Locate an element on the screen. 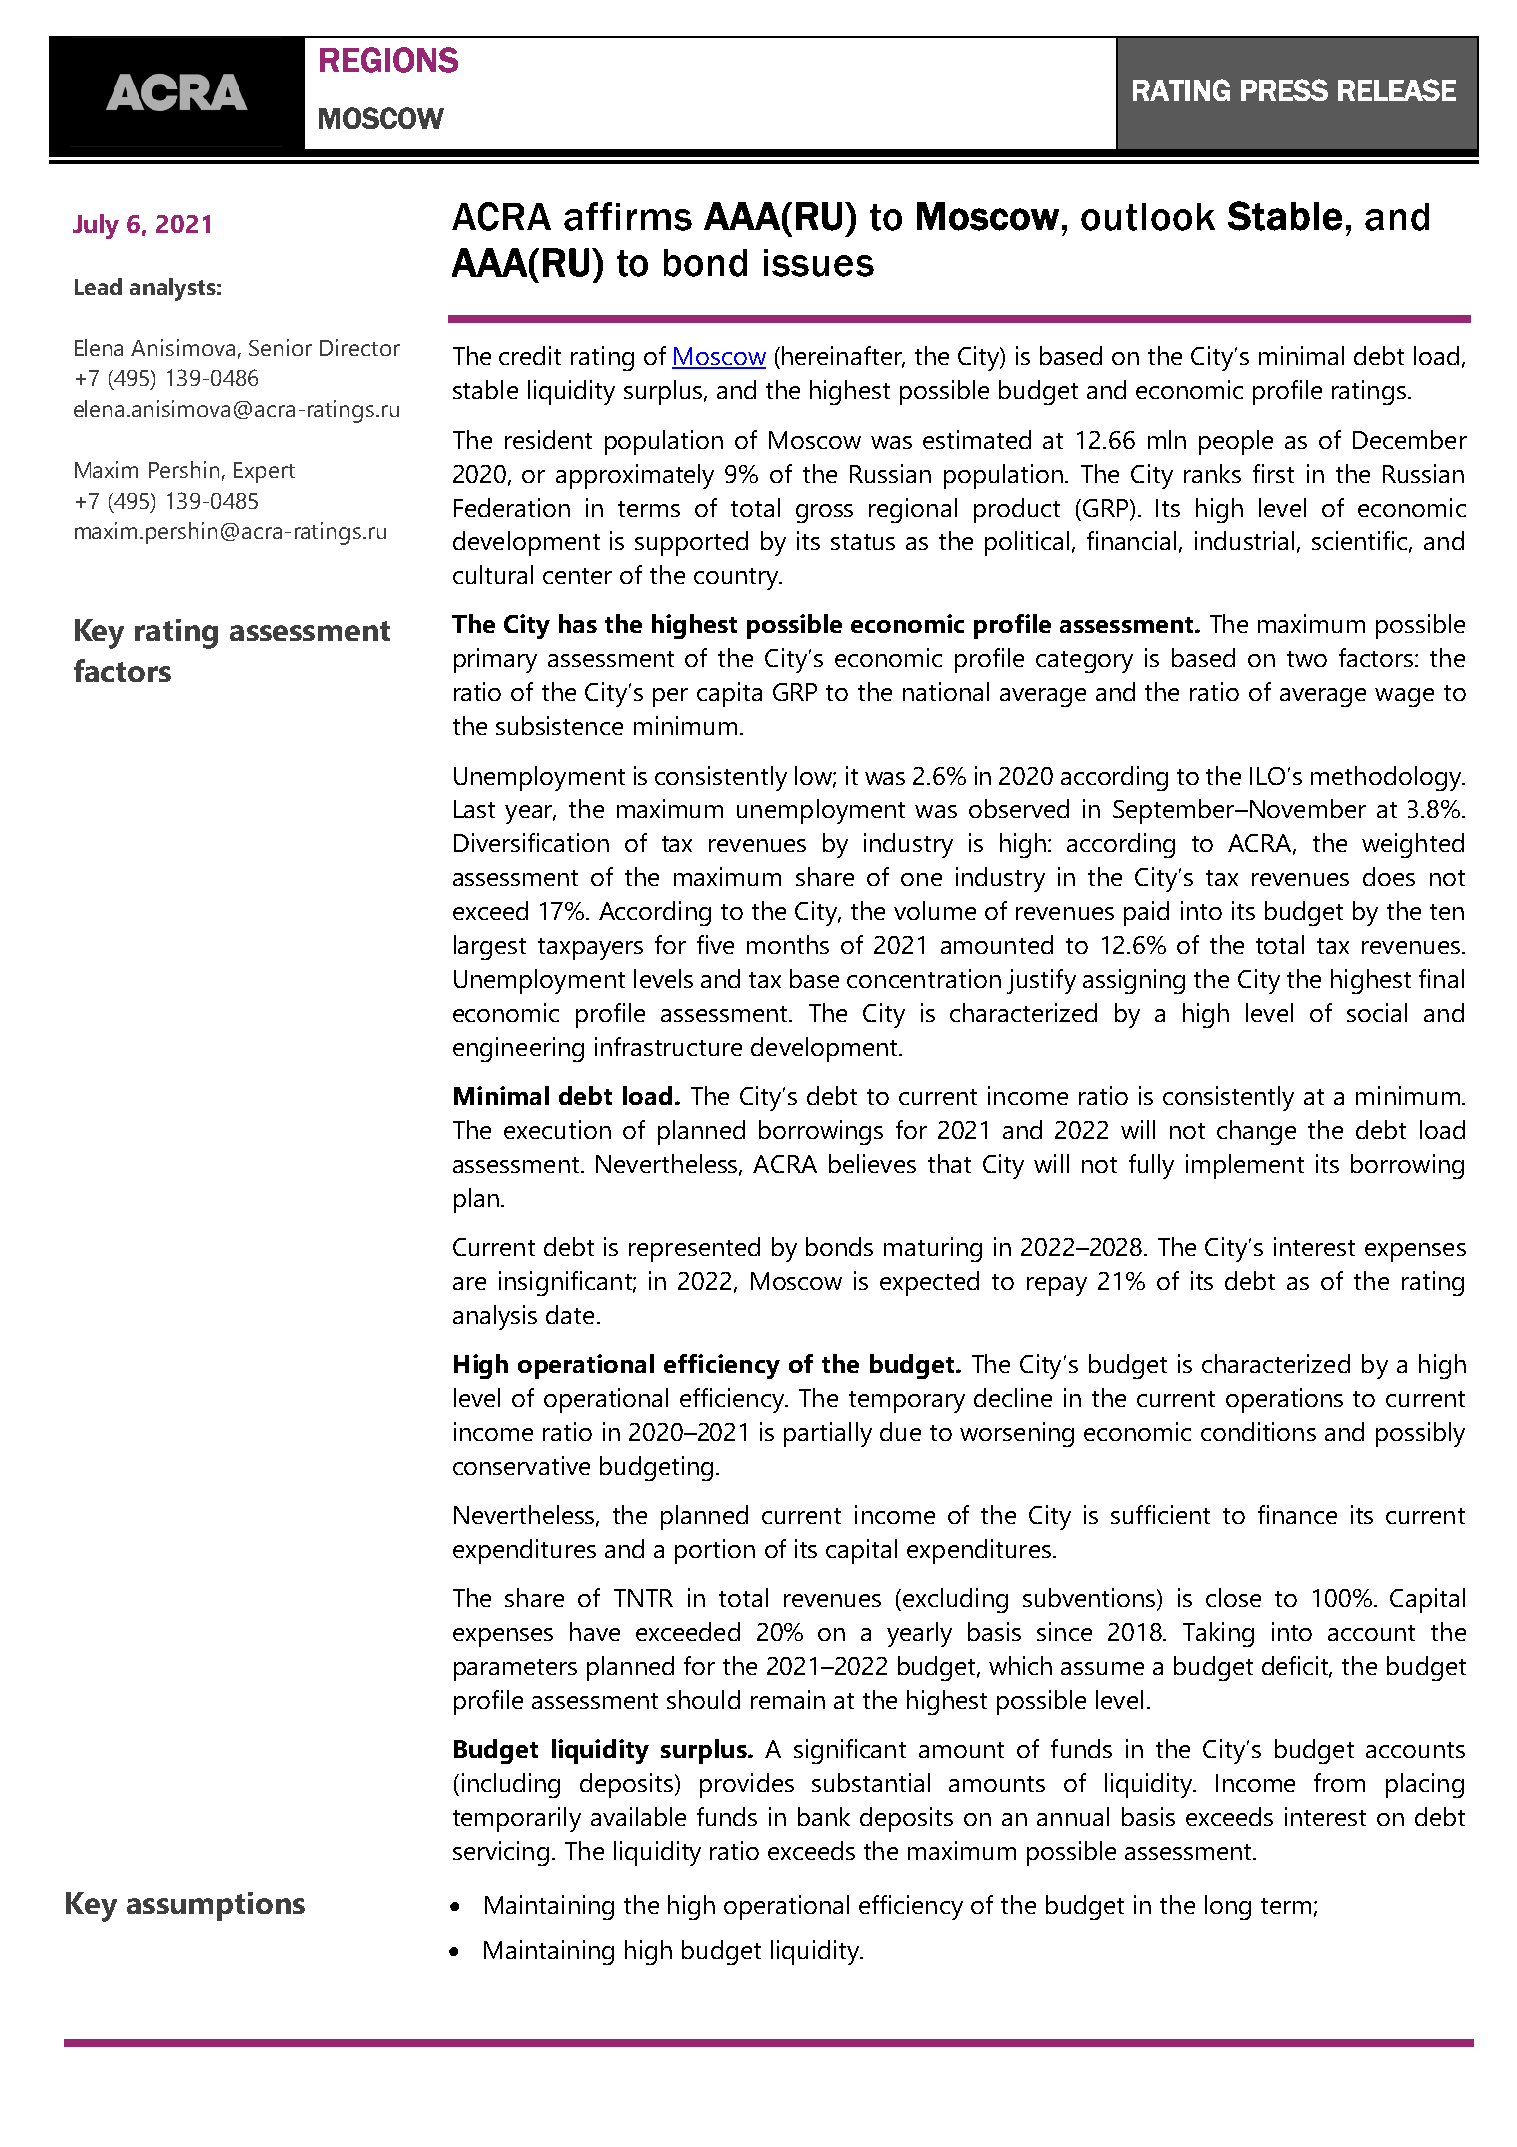 Image resolution: width=1517 pixels, height=2147 pixels. conservative is located at coordinates (521, 1465).
